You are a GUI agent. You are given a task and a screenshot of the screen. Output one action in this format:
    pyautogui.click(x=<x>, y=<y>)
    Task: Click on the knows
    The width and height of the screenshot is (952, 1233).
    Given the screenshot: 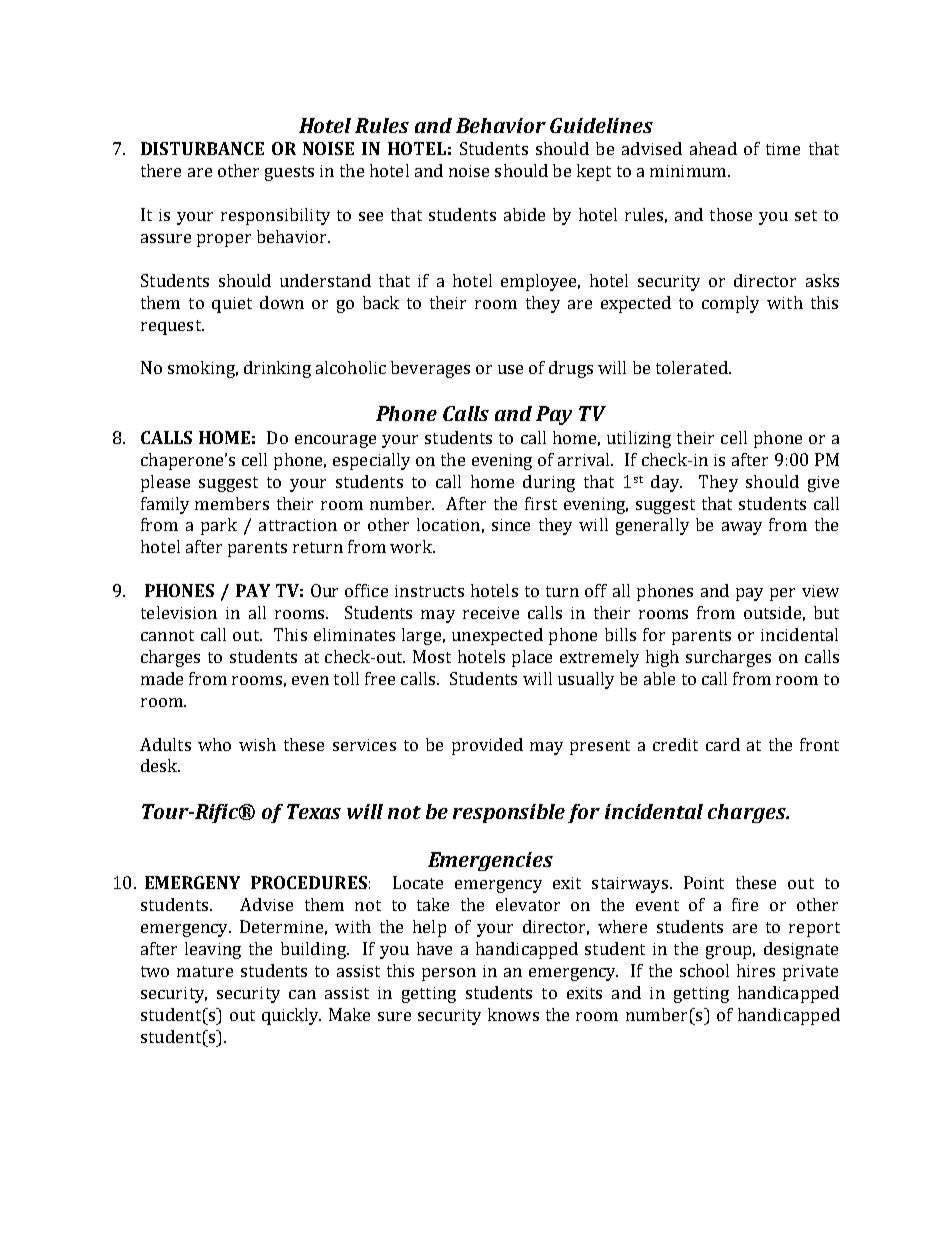 What is the action you would take?
    pyautogui.click(x=513, y=1014)
